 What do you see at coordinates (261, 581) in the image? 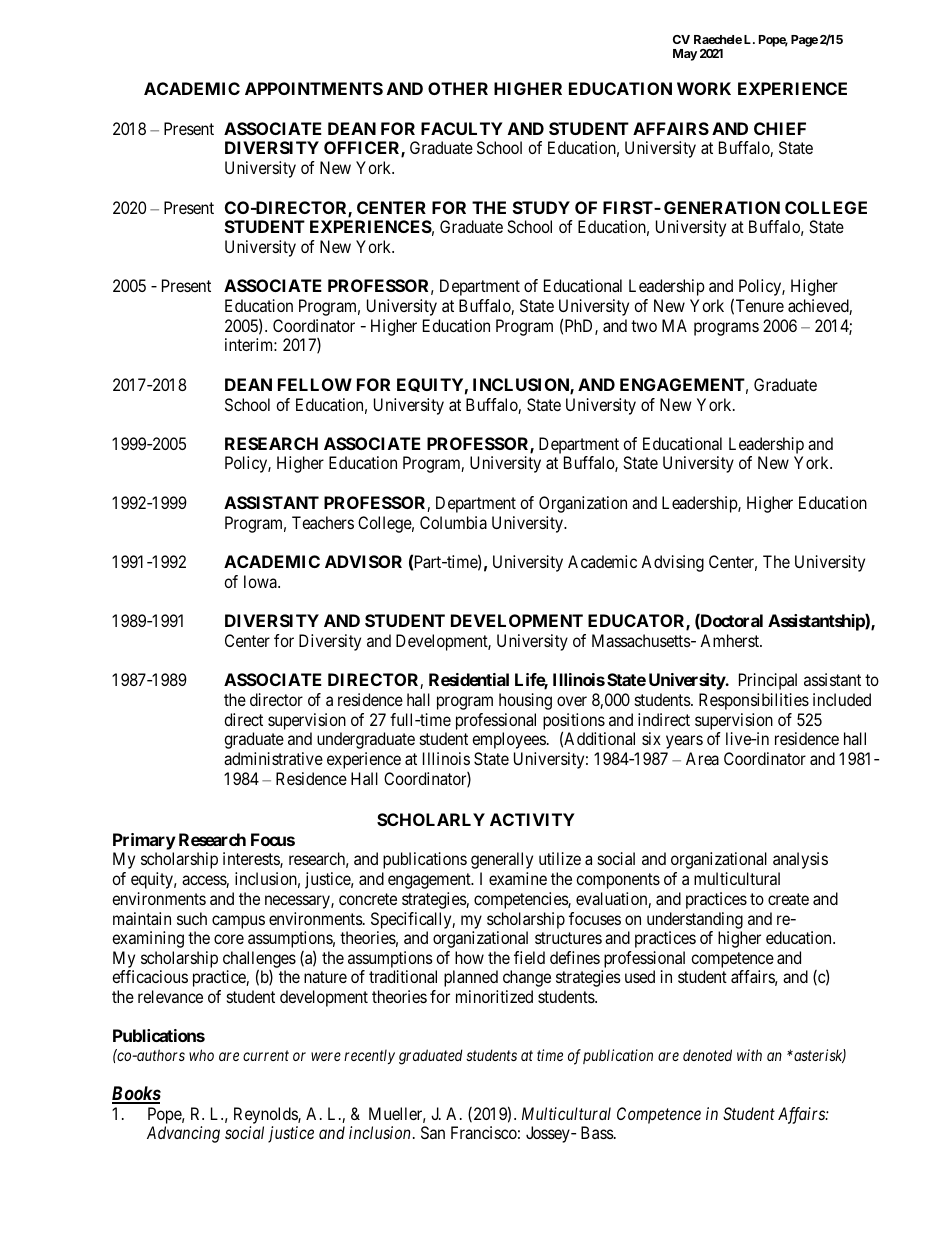
I see `Iowa` at bounding box center [261, 581].
